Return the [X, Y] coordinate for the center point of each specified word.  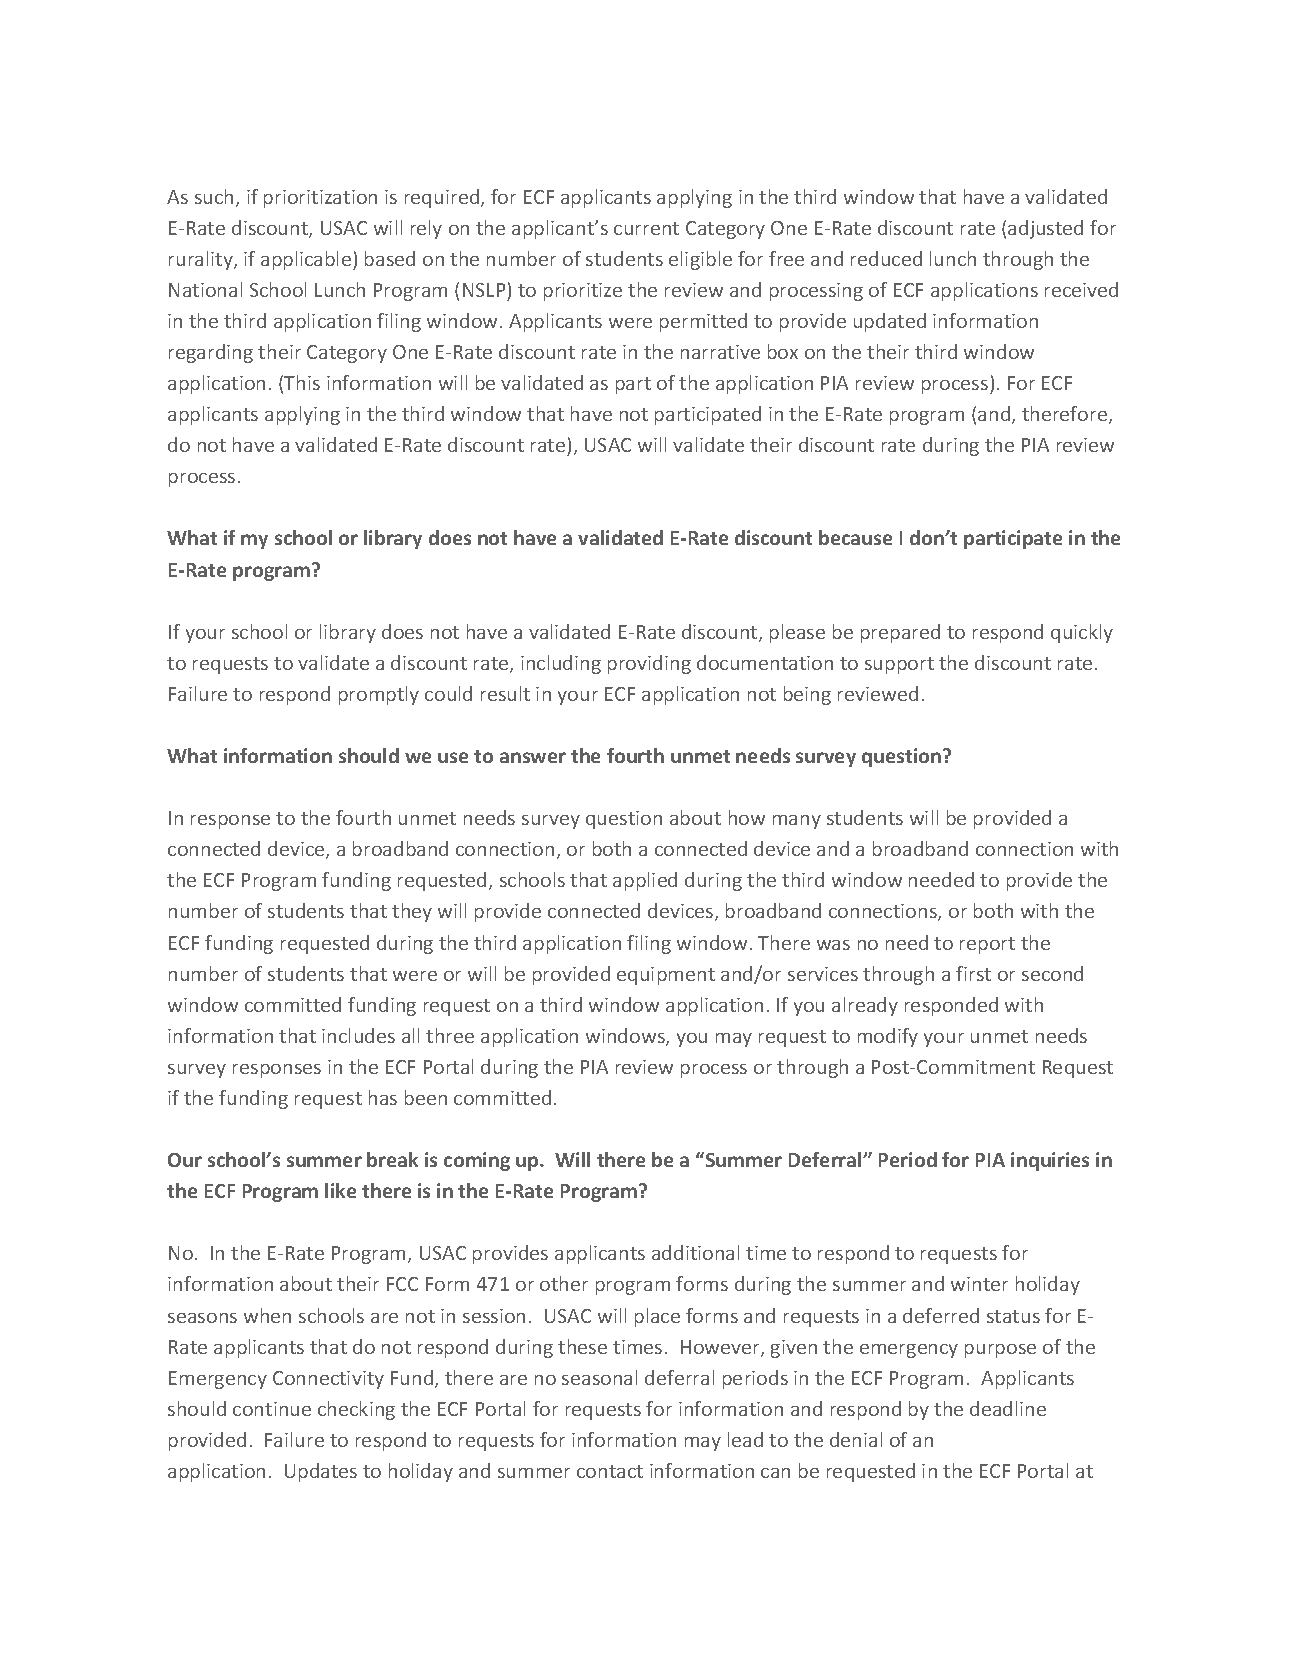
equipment [666, 976]
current [646, 228]
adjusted [1045, 229]
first [973, 973]
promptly [379, 695]
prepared [900, 633]
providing [649, 664]
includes [358, 1035]
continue [272, 1409]
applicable [307, 260]
